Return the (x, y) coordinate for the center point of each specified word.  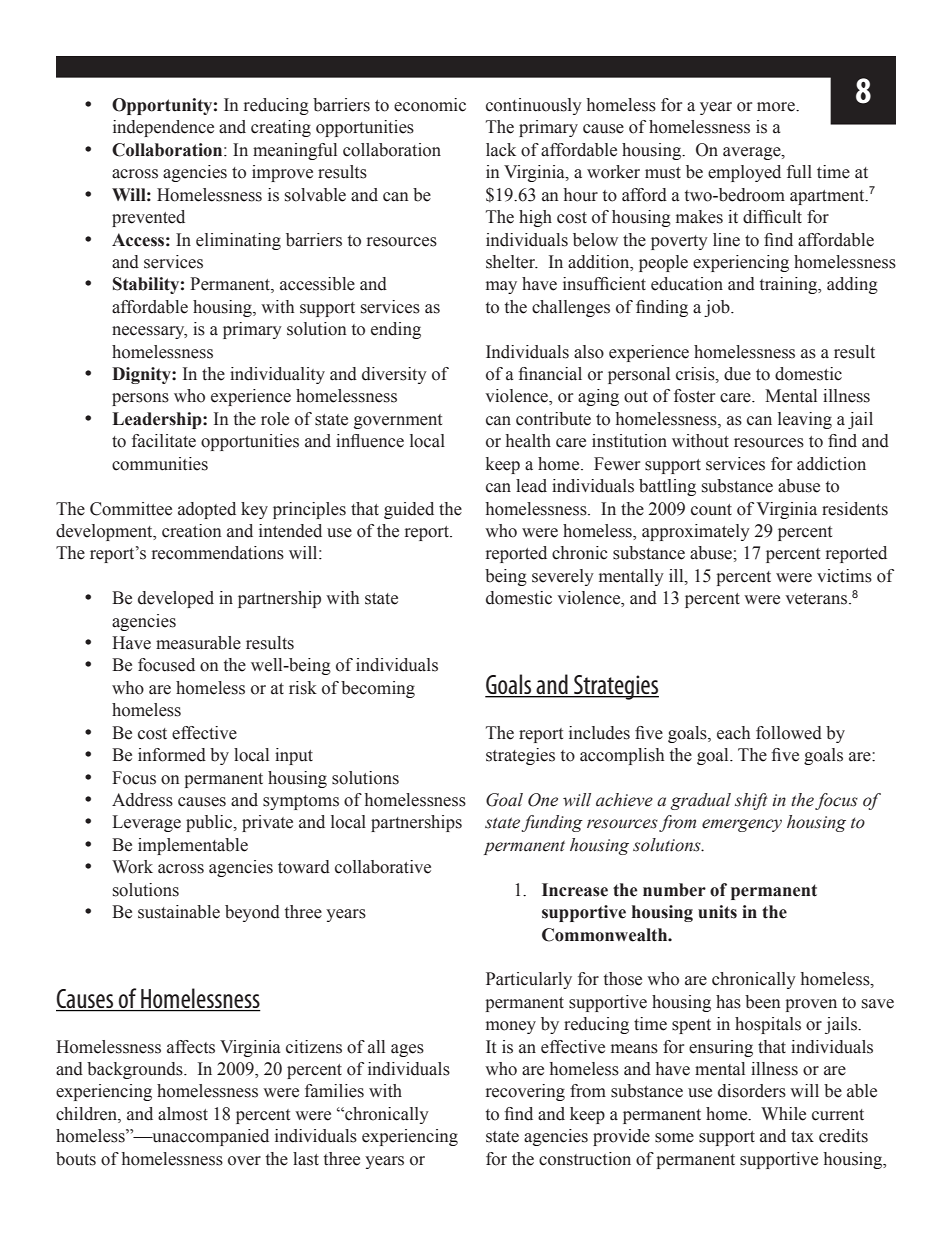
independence (163, 128)
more (777, 107)
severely (563, 577)
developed (176, 599)
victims (844, 576)
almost (183, 1114)
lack (501, 150)
